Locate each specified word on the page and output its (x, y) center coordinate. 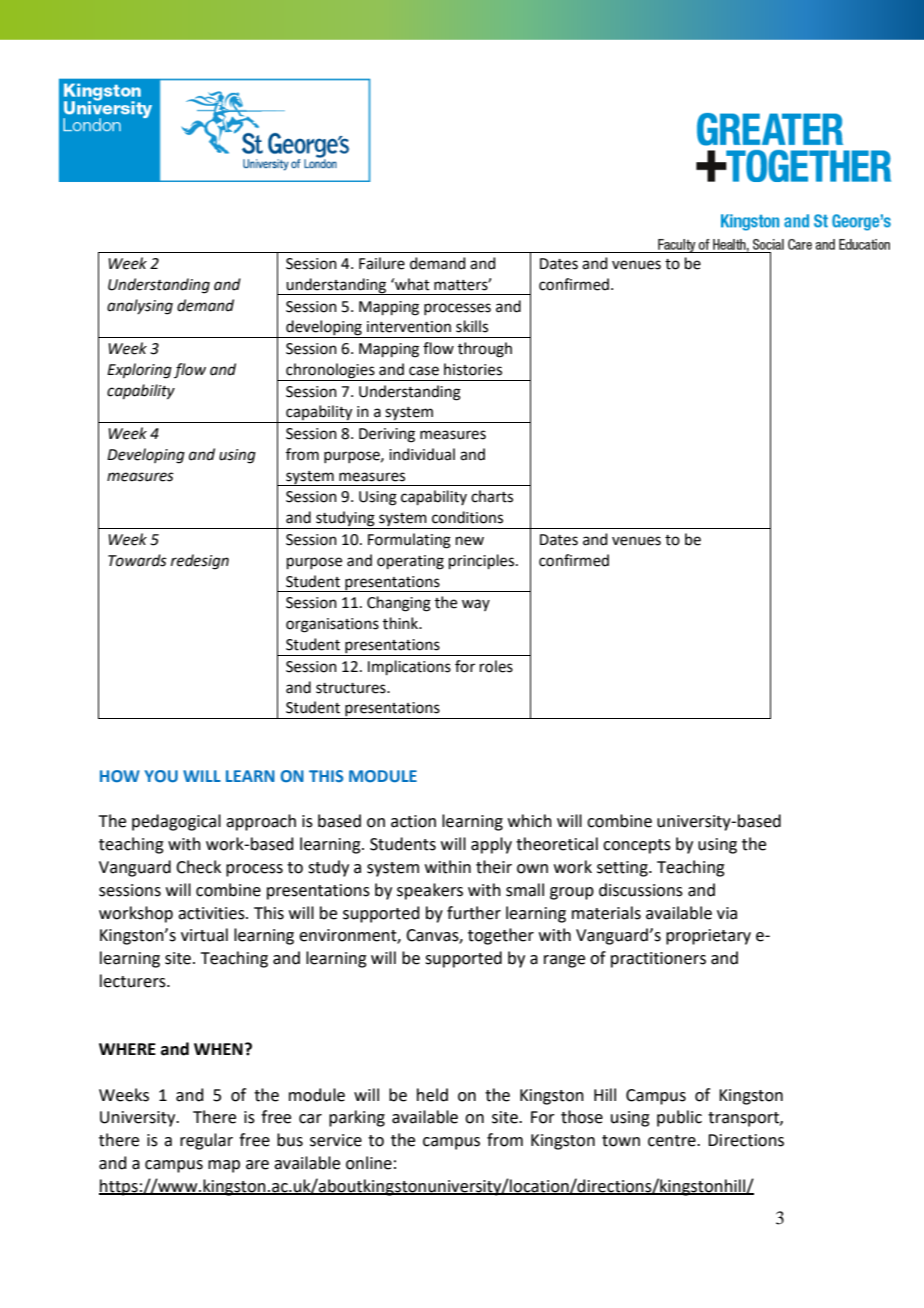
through (485, 350)
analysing (140, 307)
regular (206, 1141)
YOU (161, 776)
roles (496, 666)
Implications (409, 667)
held (432, 1095)
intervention (409, 327)
